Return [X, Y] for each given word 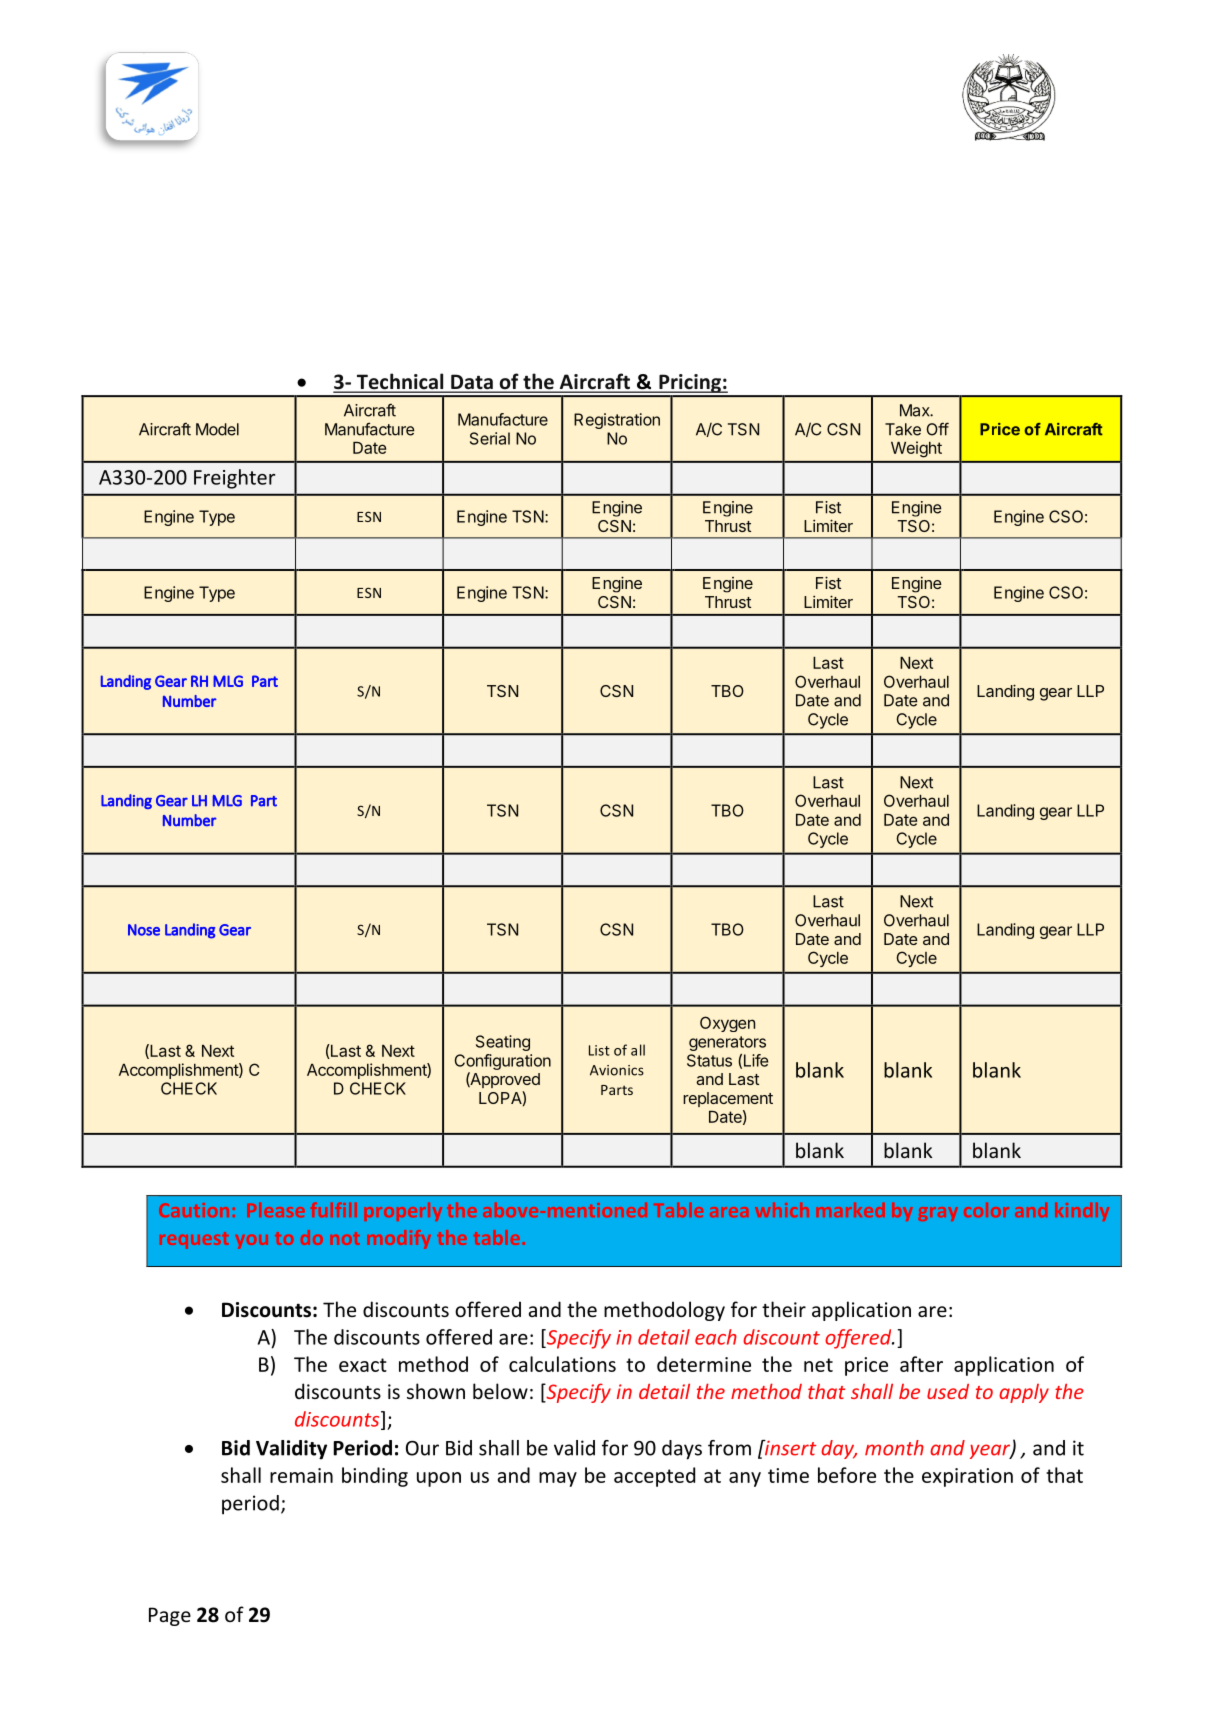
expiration [967, 1477]
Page [170, 1616]
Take [903, 429]
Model [217, 429]
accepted [654, 1477]
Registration [617, 421]
